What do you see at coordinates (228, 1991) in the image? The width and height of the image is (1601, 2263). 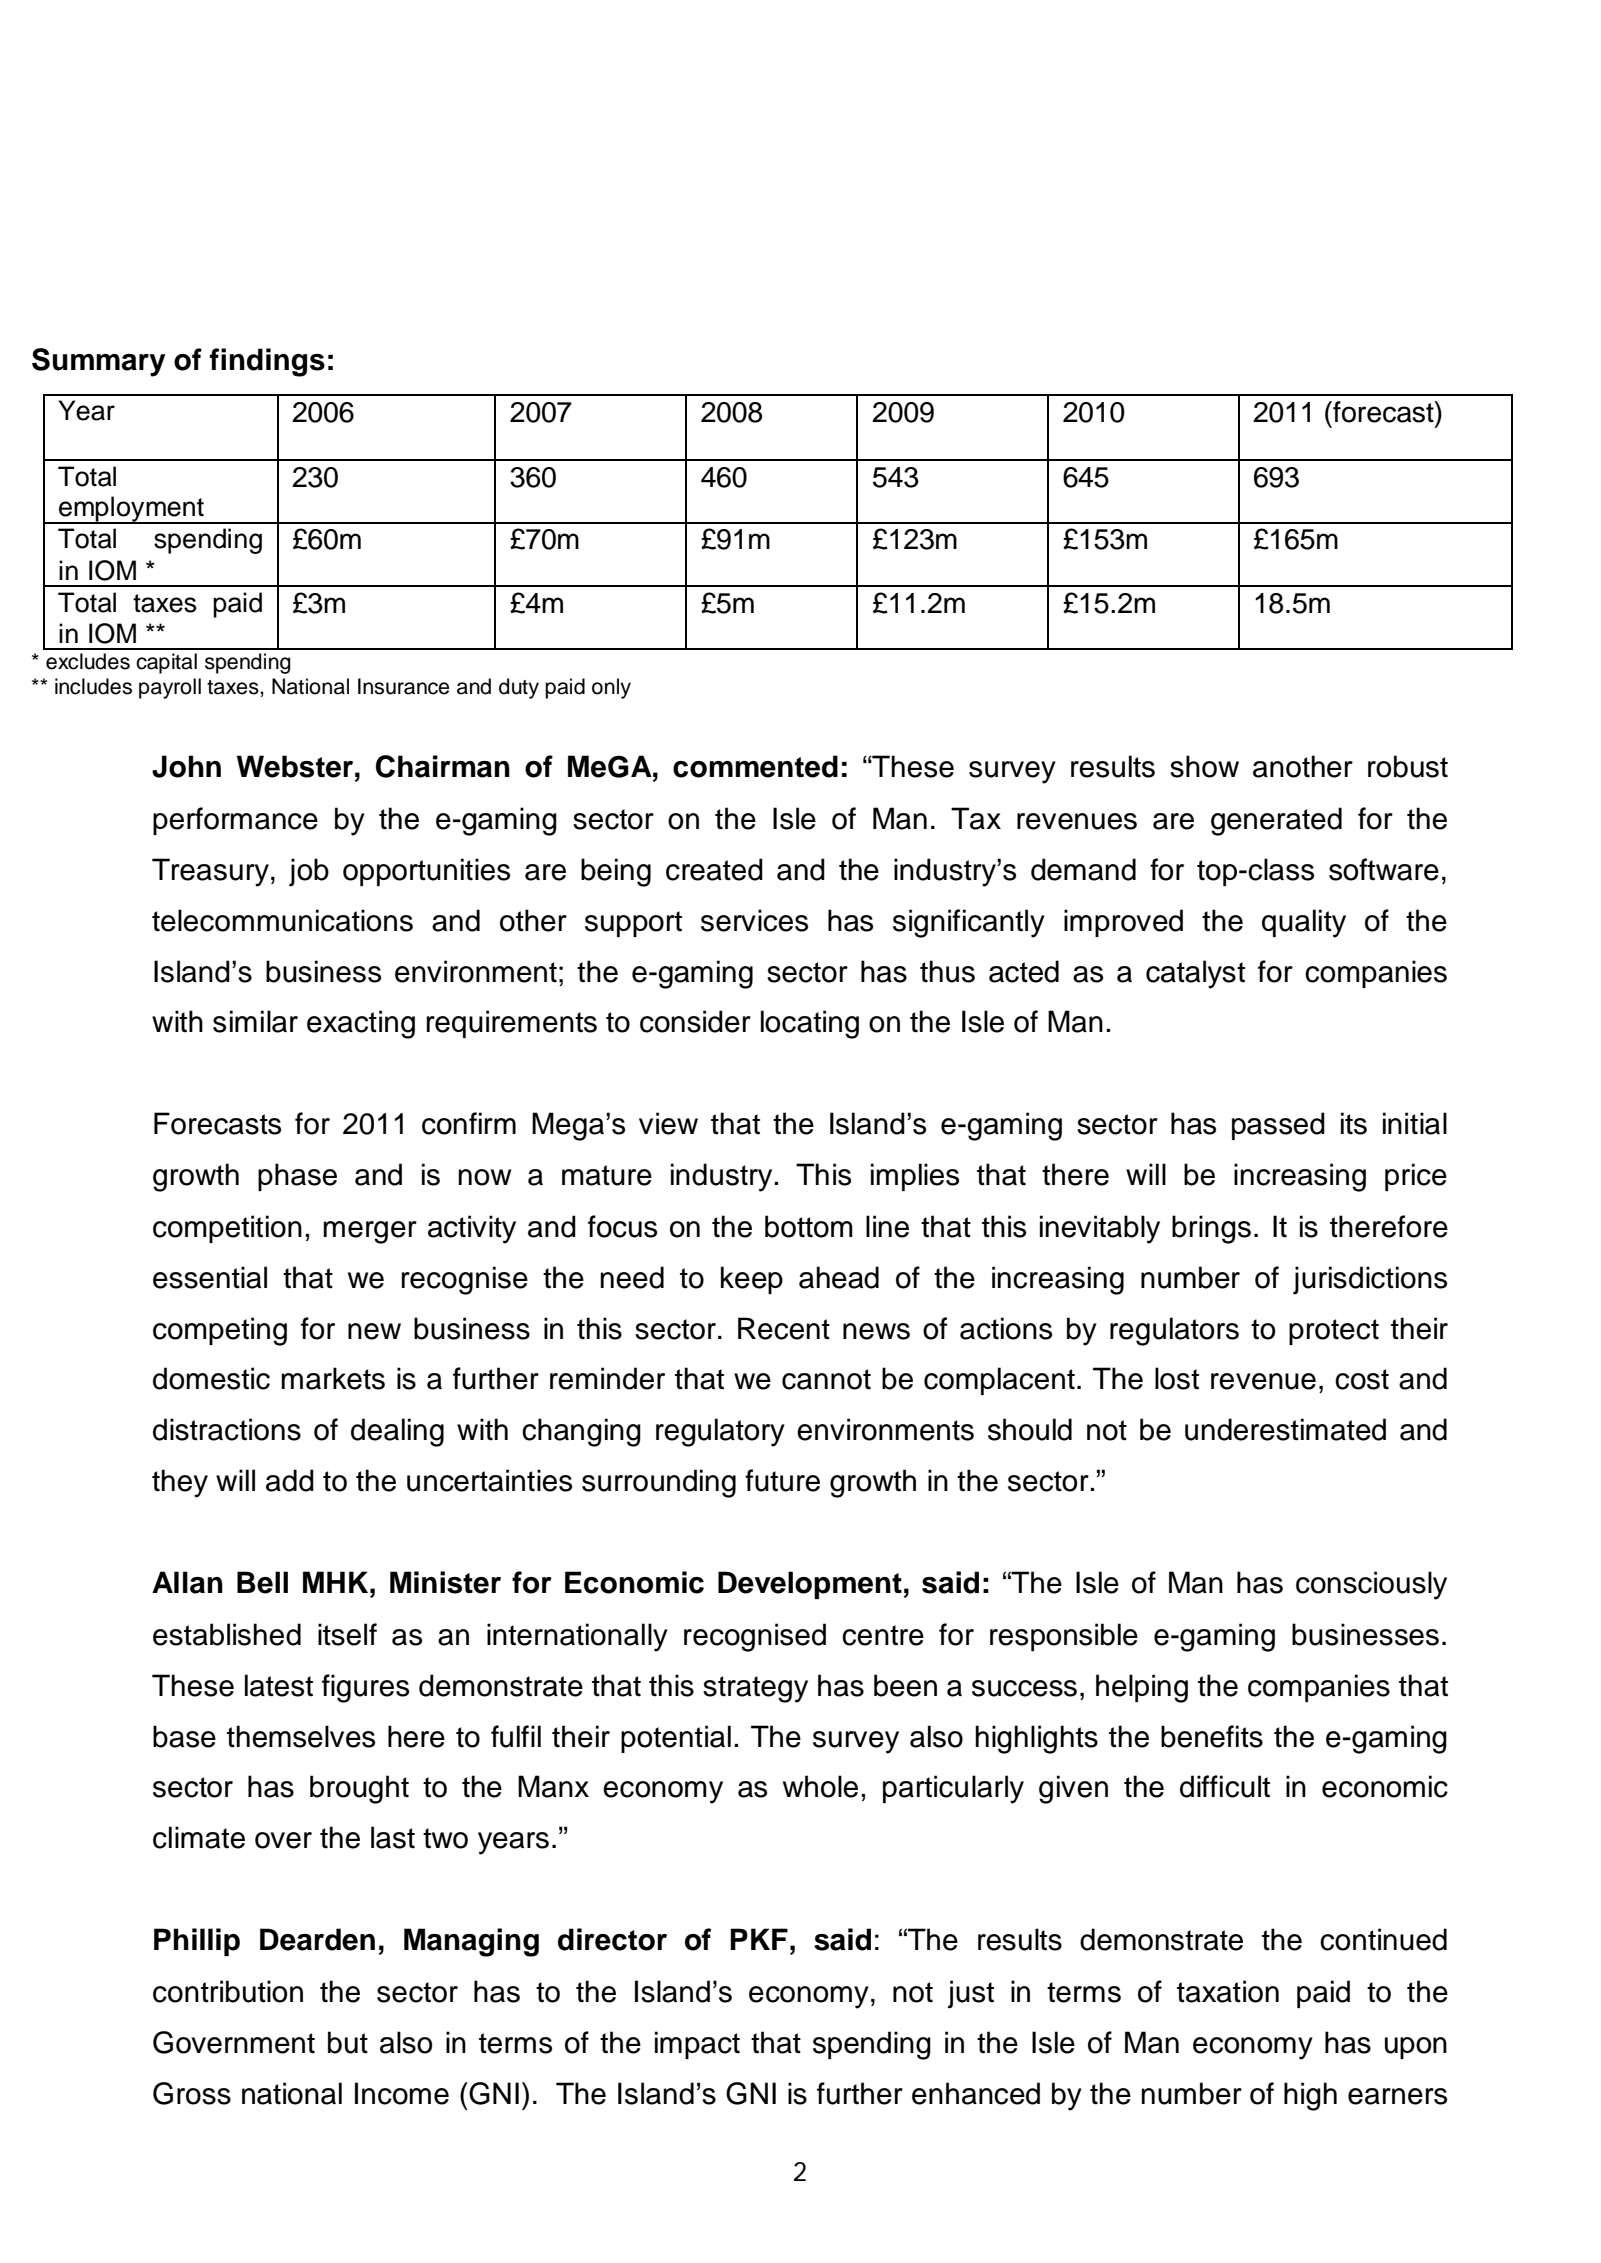 I see `contribution` at bounding box center [228, 1991].
